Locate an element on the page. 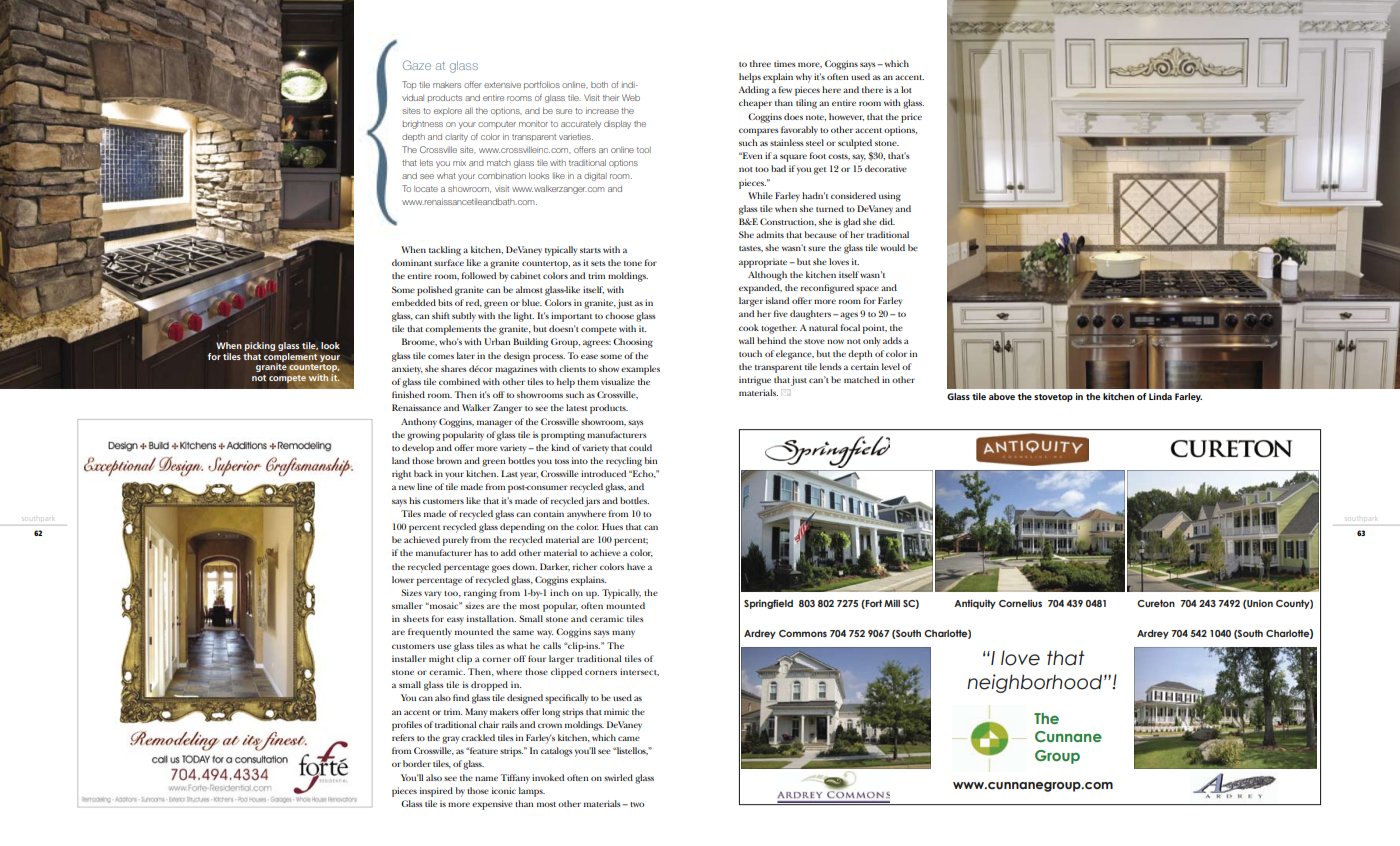  Adding is located at coordinates (753, 91).
